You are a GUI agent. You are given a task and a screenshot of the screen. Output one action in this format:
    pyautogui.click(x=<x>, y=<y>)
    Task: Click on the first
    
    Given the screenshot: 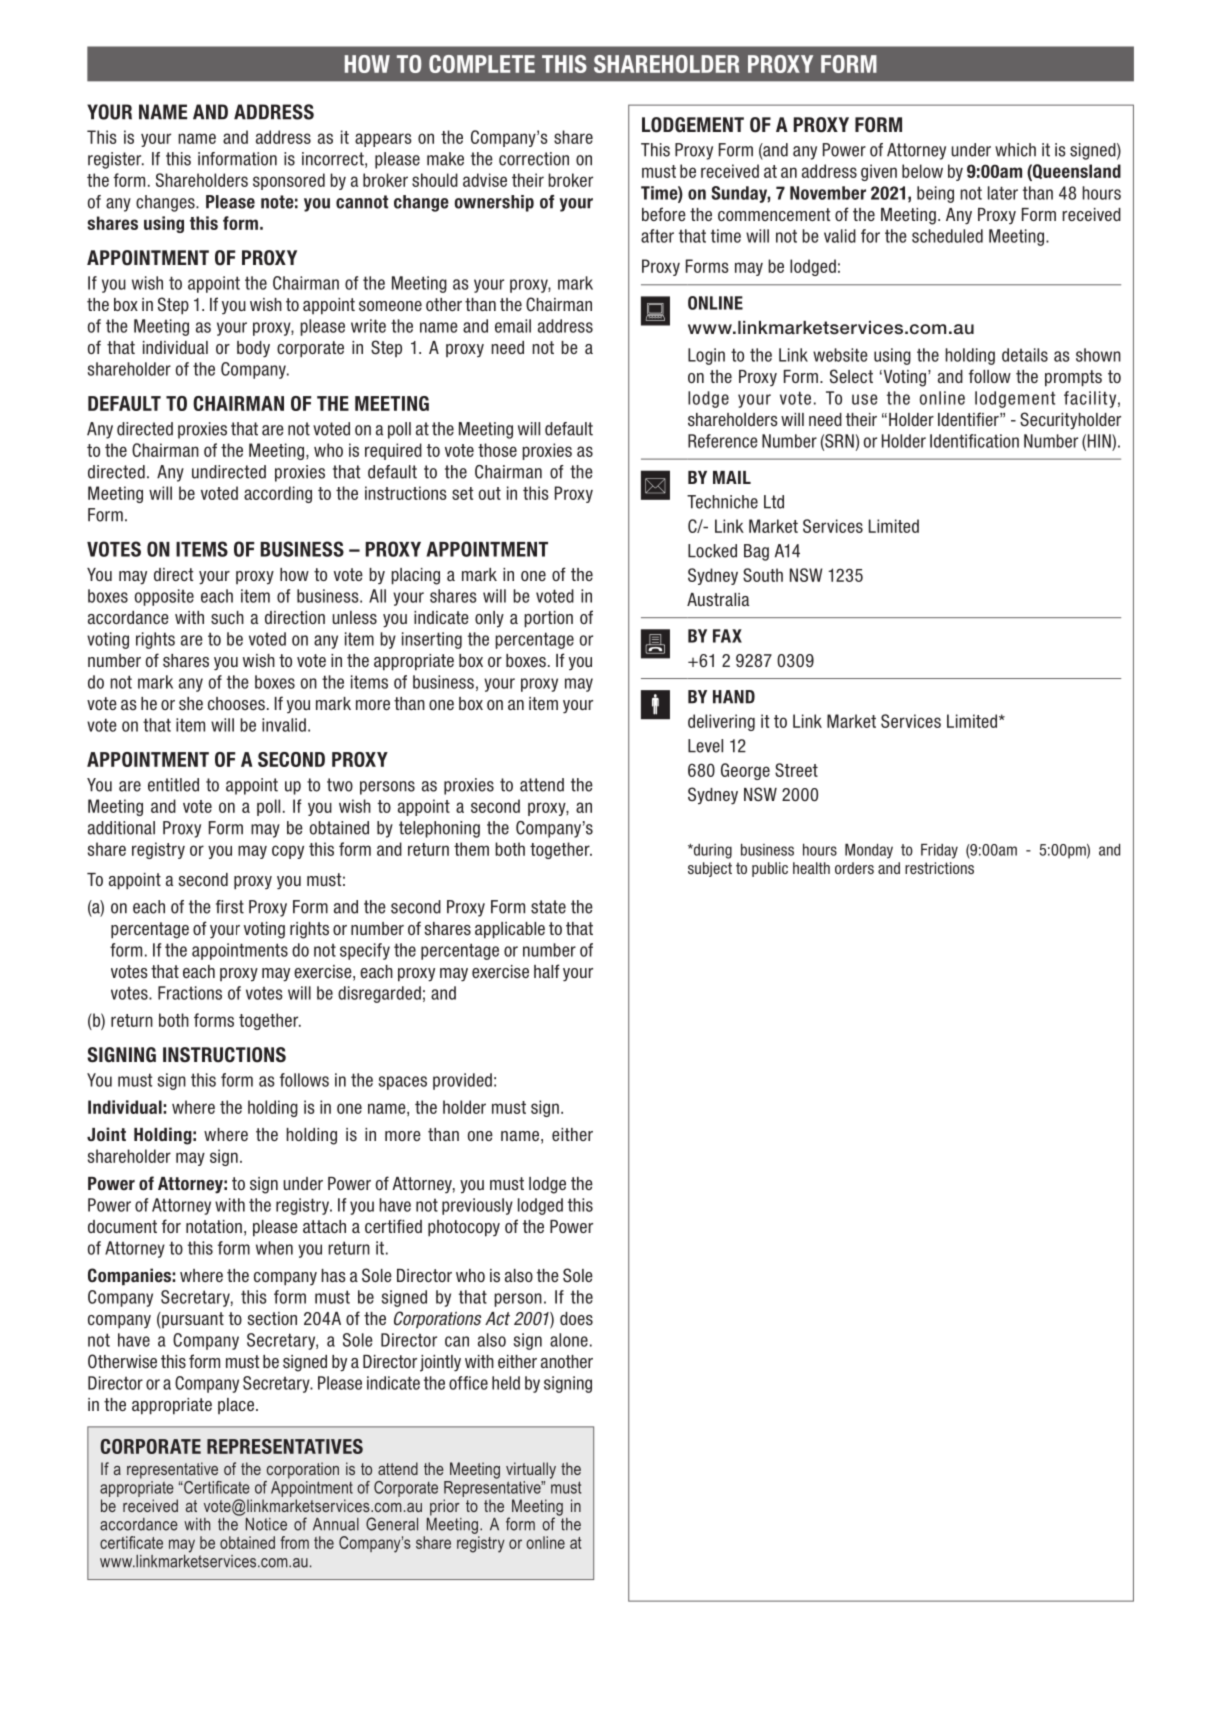 What is the action you would take?
    pyautogui.click(x=230, y=907)
